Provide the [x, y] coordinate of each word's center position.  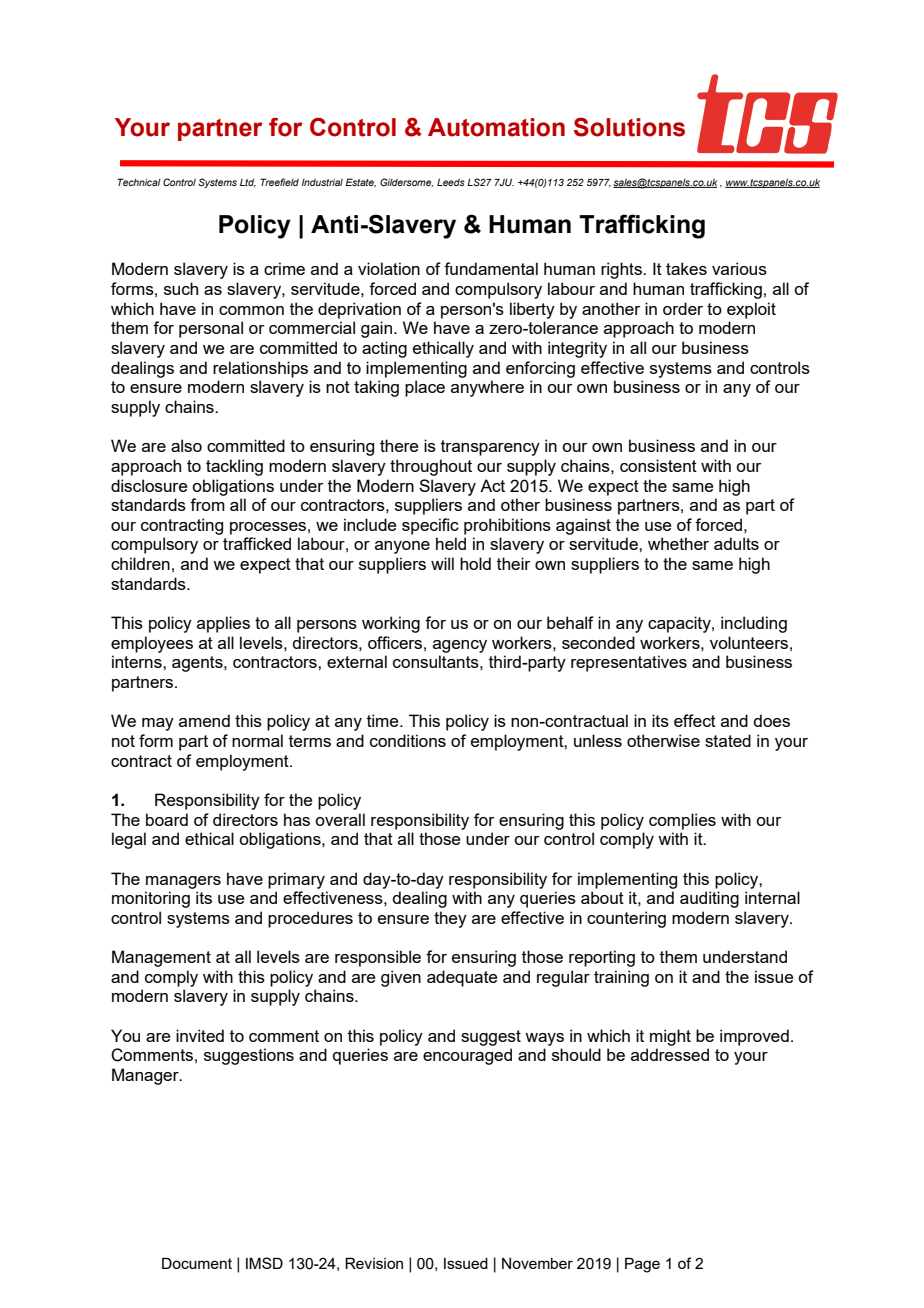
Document [197, 1263]
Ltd [248, 182]
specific [430, 526]
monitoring [151, 899]
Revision [374, 1263]
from [207, 504]
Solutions [629, 127]
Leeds [451, 182]
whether [678, 543]
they [450, 919]
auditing [709, 899]
